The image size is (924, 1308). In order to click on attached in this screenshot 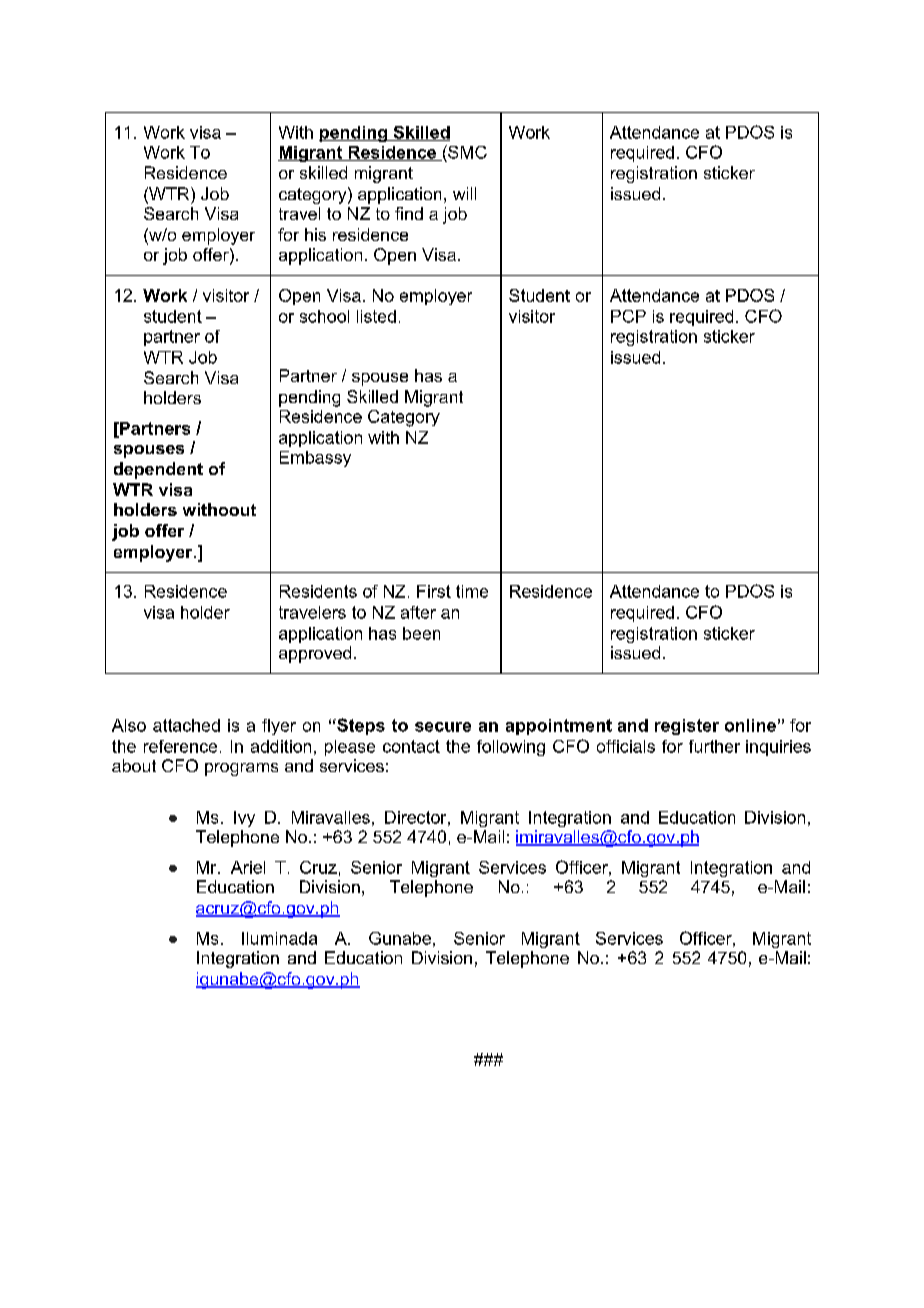, I will do `click(186, 725)`.
